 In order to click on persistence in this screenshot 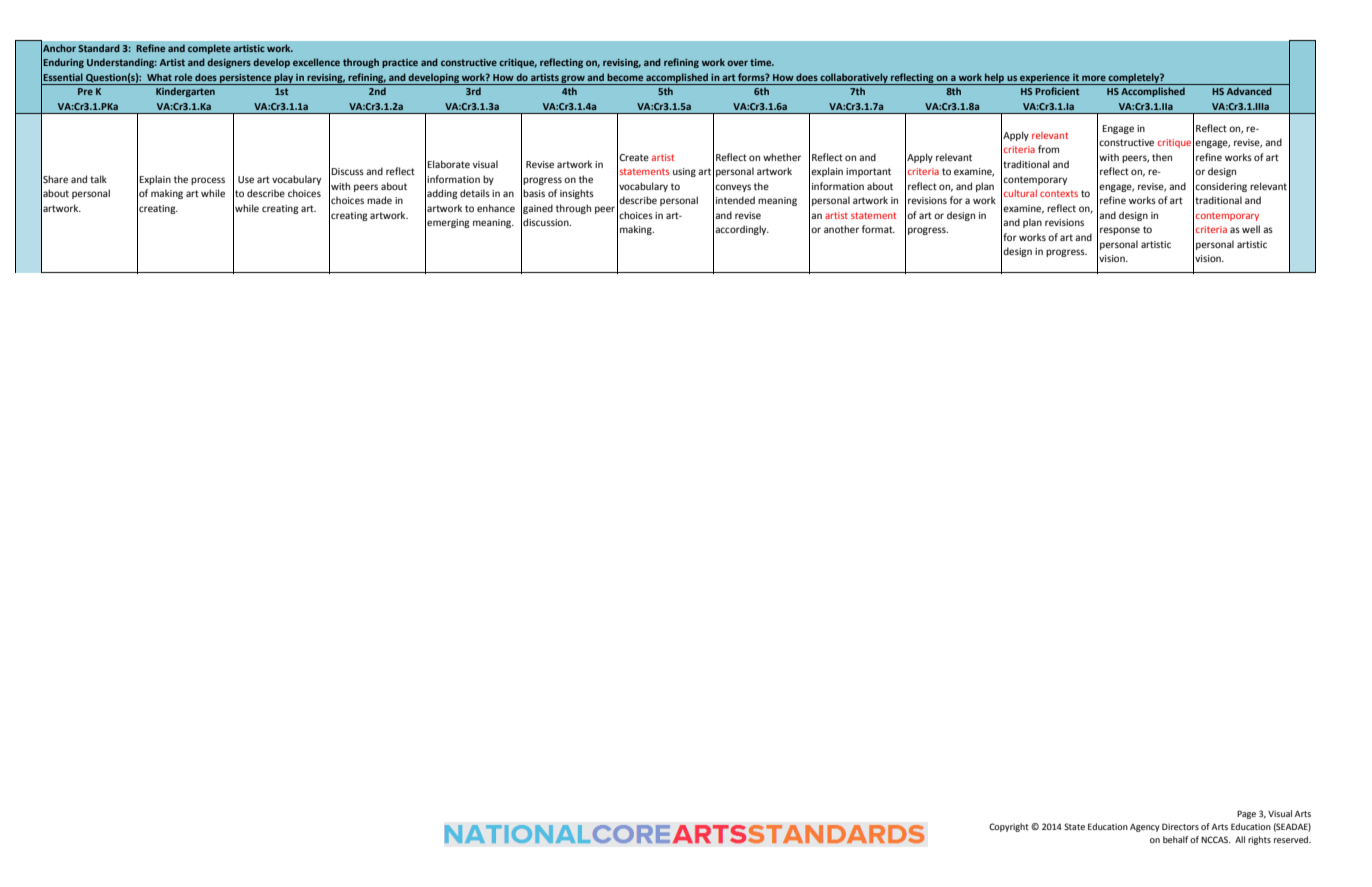, I will do `click(246, 79)`.
